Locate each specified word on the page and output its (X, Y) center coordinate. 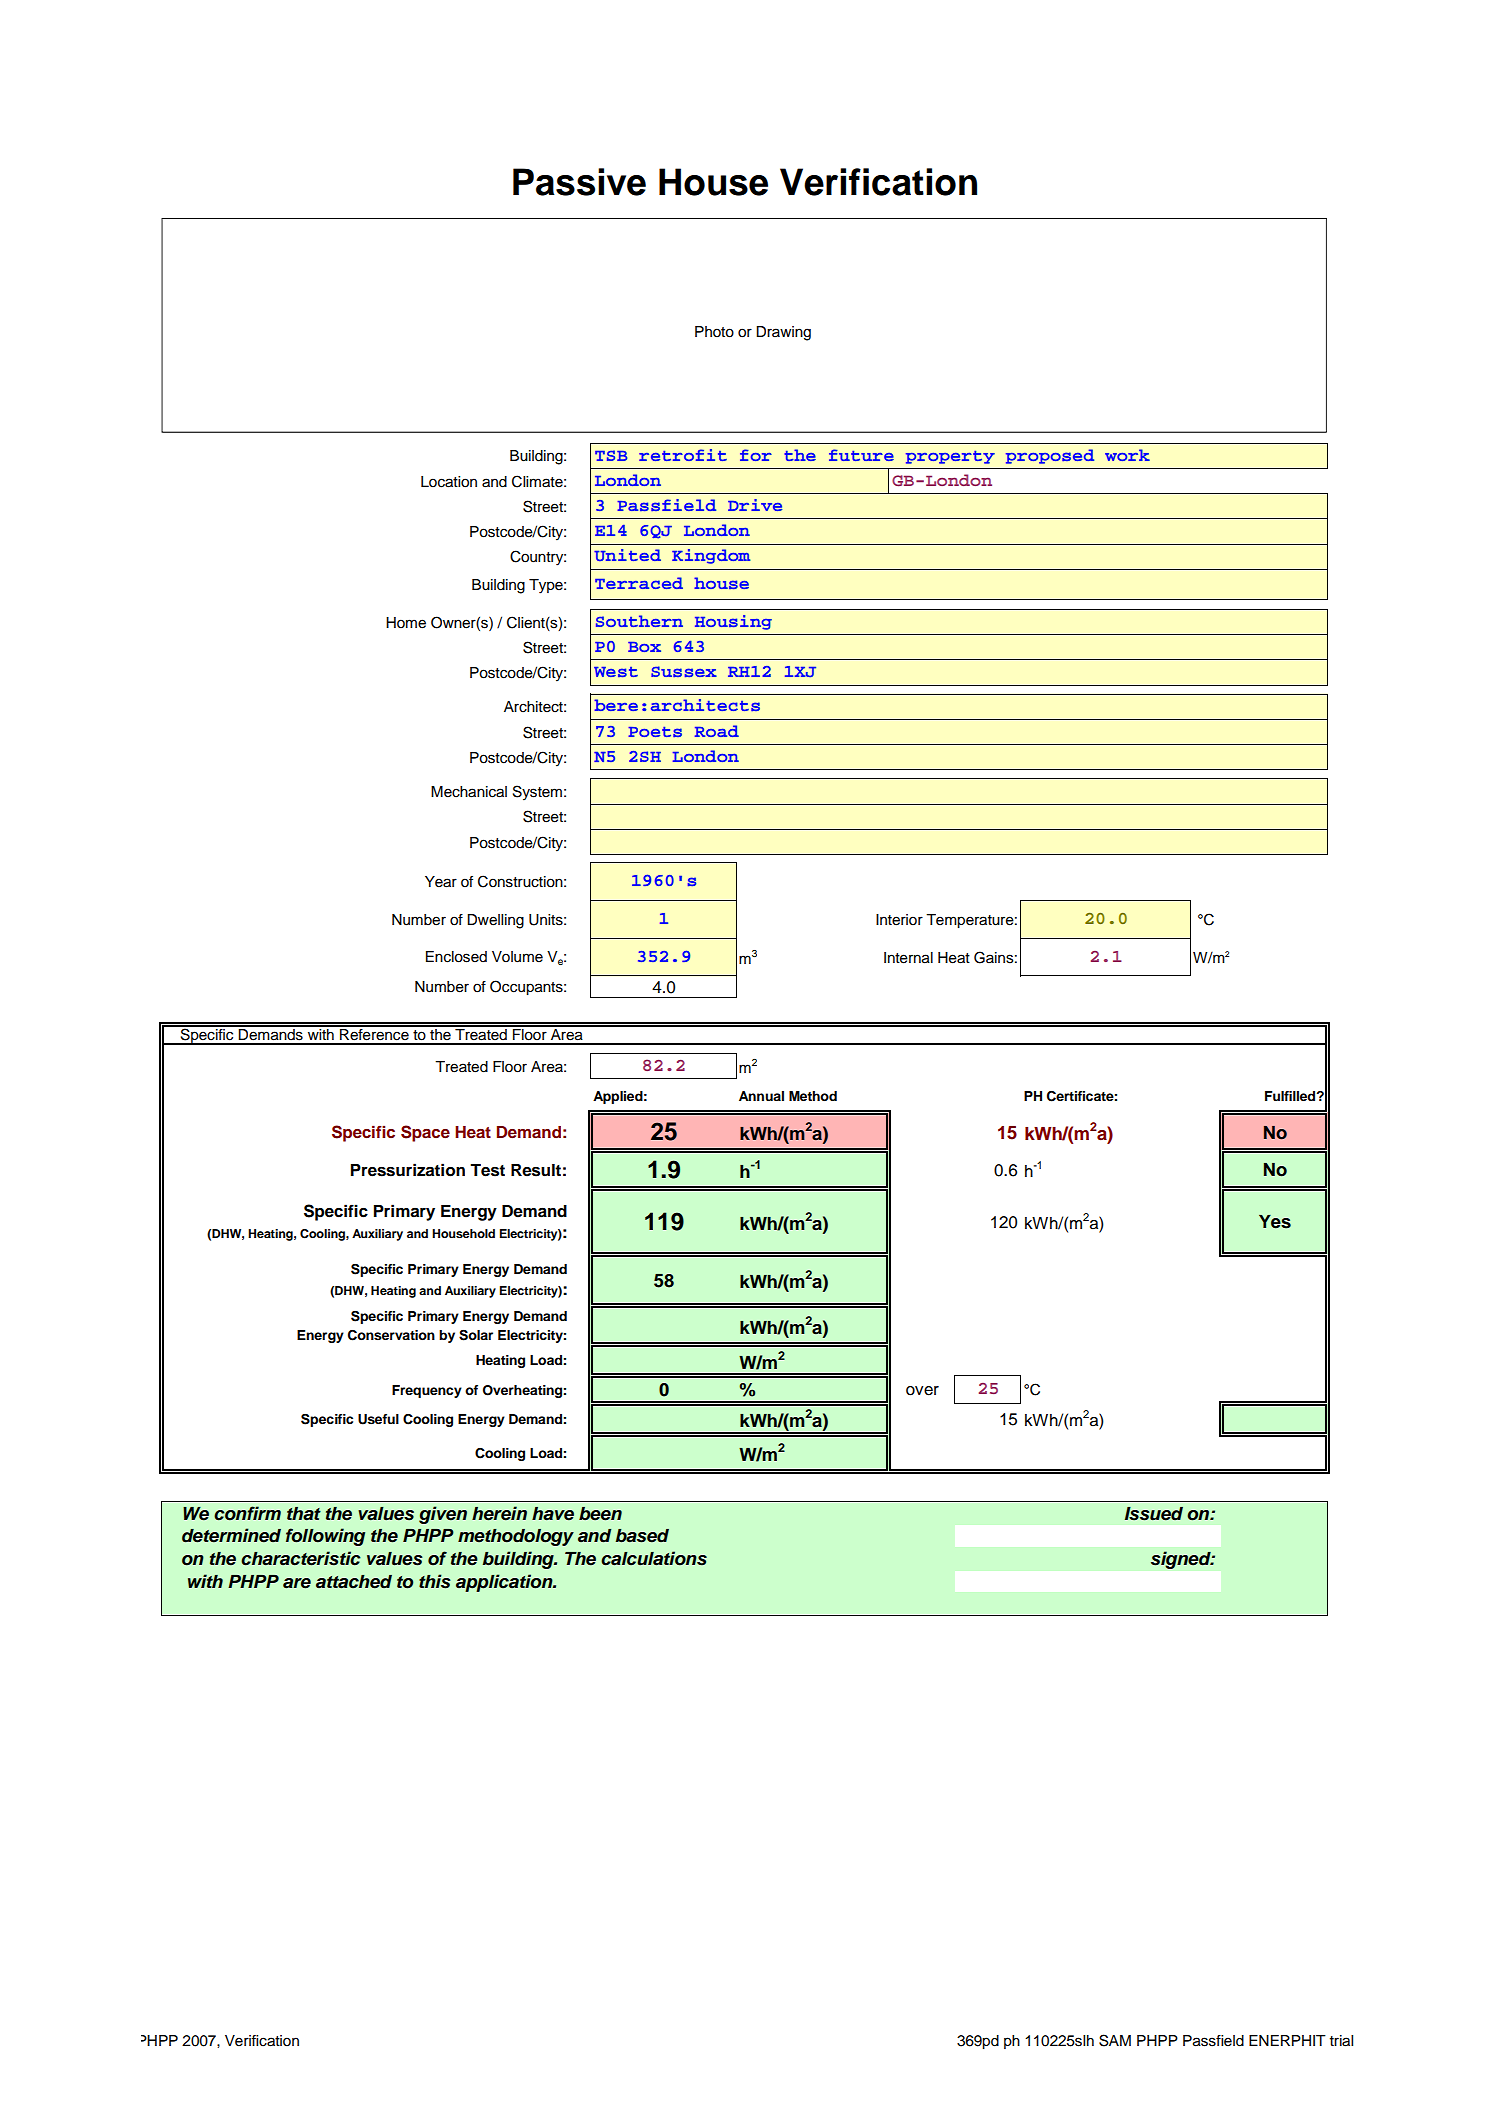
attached (354, 1582)
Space (425, 1133)
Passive (579, 182)
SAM (1115, 2040)
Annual (761, 1096)
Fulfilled (1291, 1096)
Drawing (783, 333)
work (1127, 455)
